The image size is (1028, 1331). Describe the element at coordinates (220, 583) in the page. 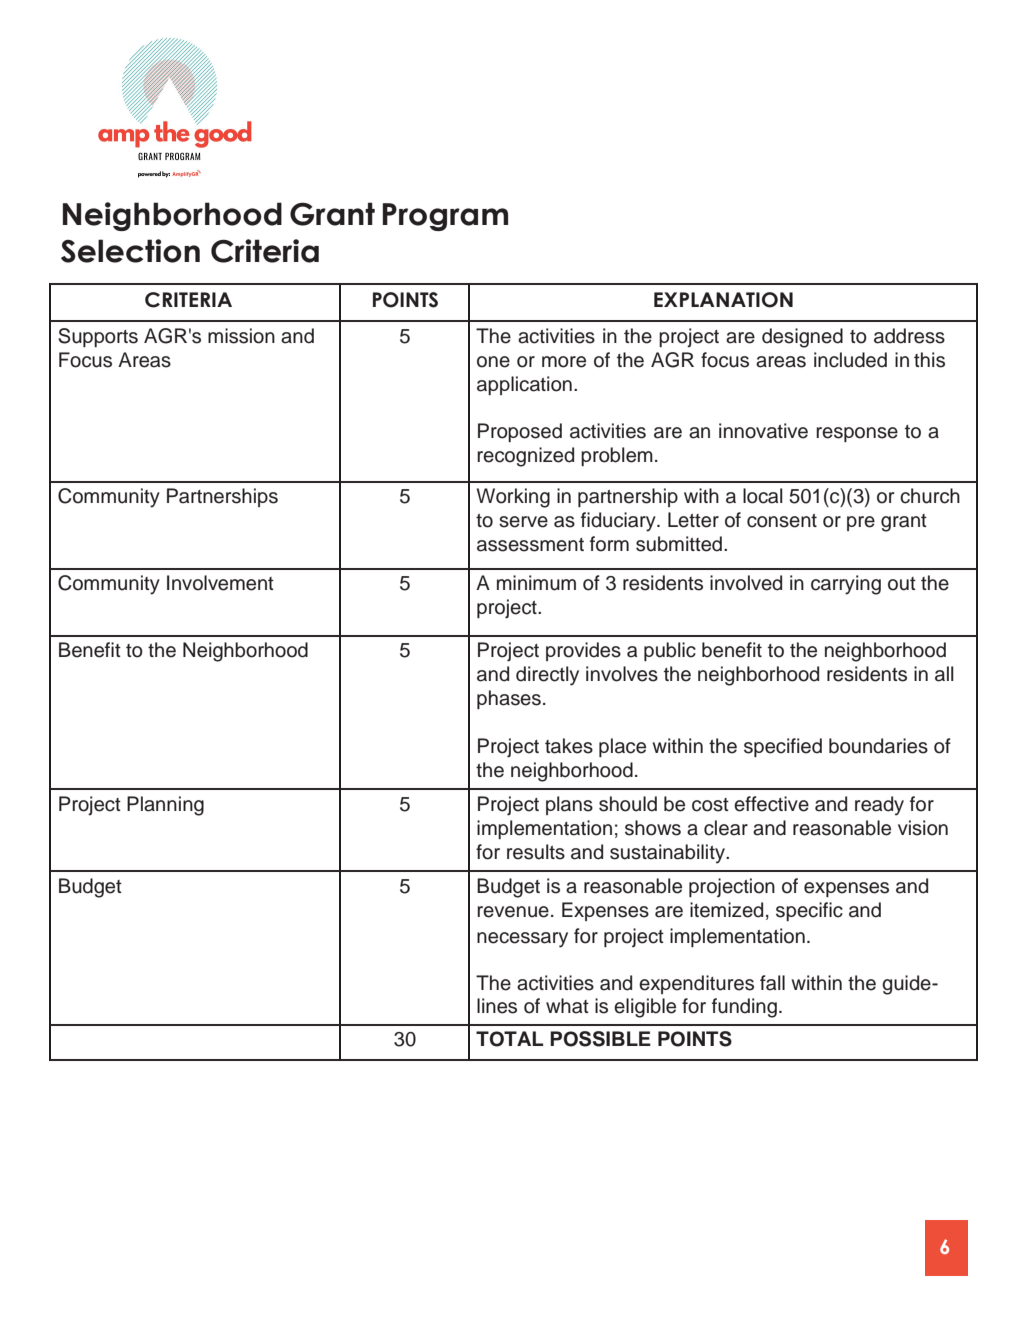

I see `Involvement` at that location.
